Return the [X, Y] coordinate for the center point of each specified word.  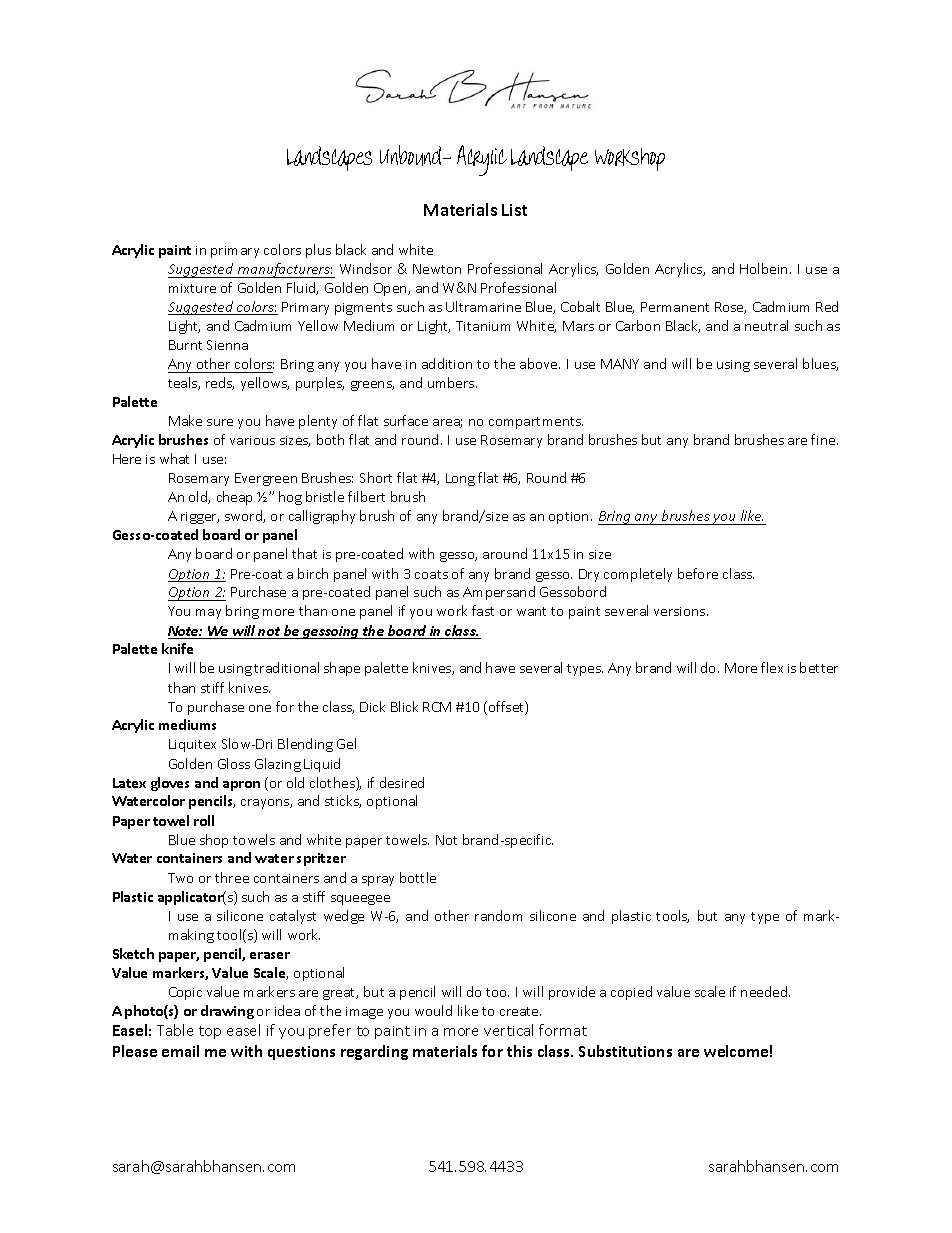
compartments [536, 423]
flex [772, 667]
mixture [192, 288]
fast [483, 610]
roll [204, 820]
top [210, 1032]
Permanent [675, 307]
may [208, 614]
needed [765, 991]
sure [220, 422]
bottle [418, 877]
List [514, 210]
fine [824, 439]
